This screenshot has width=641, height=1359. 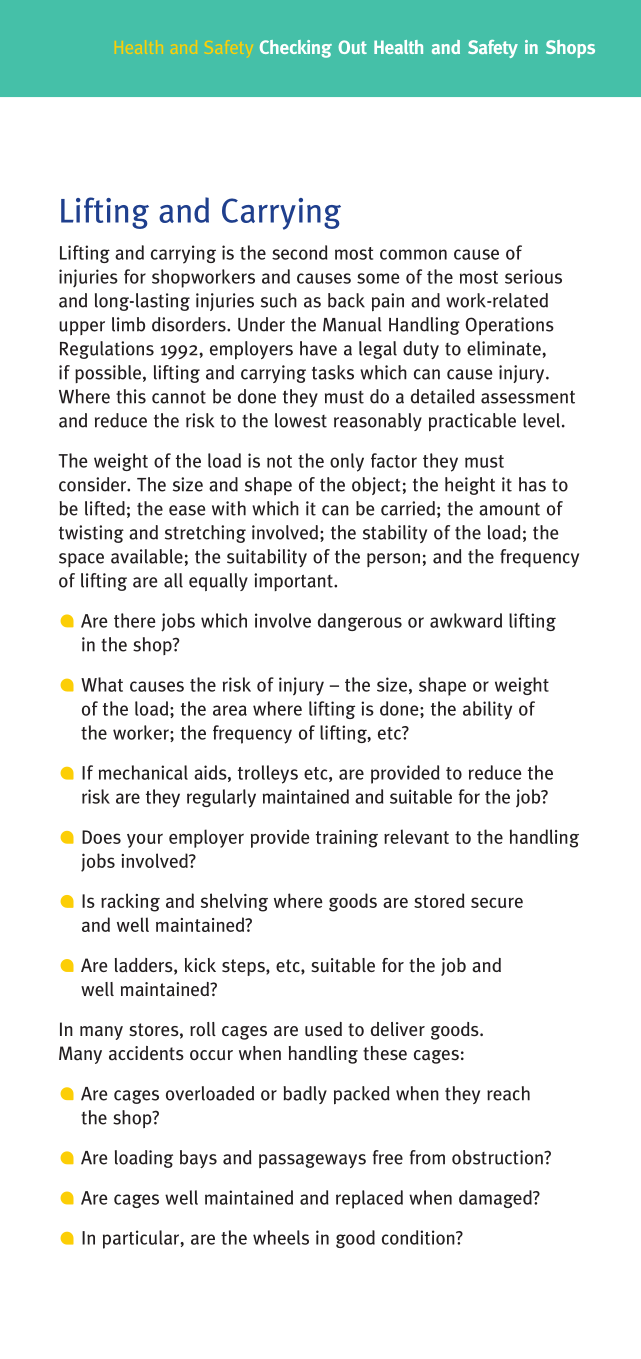 I want to click on bays, so click(x=198, y=1159).
